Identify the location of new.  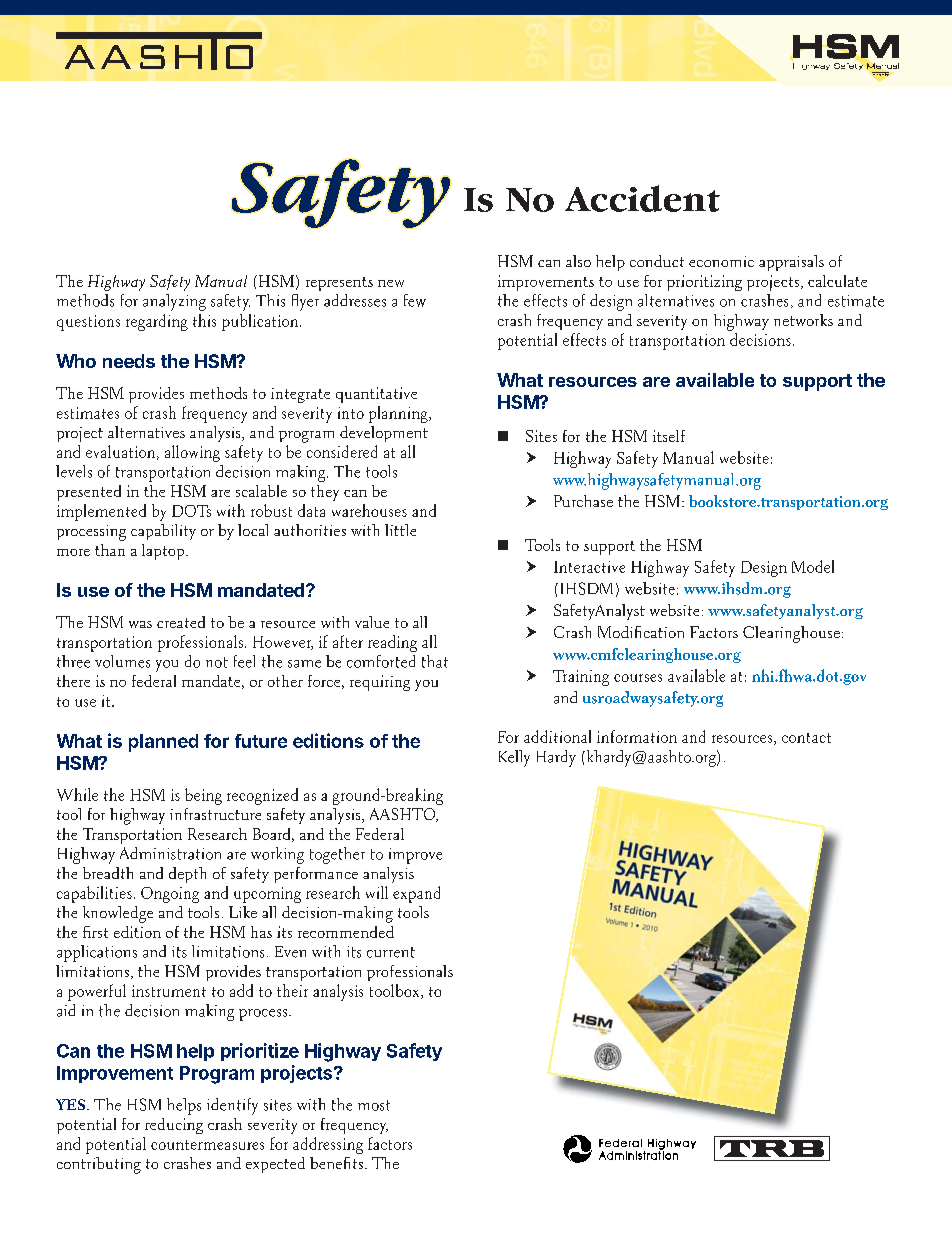
(391, 283).
